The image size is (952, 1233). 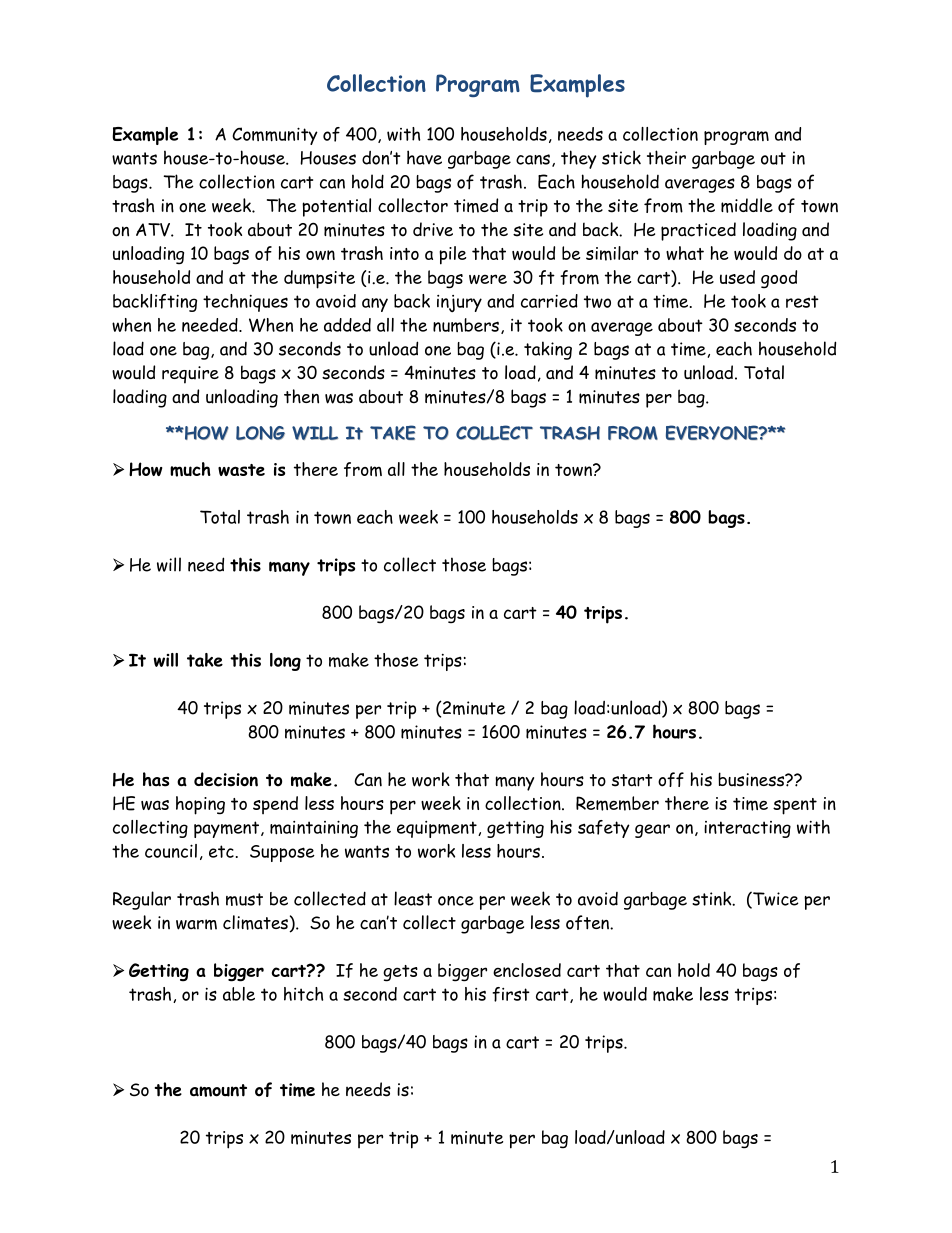 I want to click on Community, so click(x=275, y=136).
